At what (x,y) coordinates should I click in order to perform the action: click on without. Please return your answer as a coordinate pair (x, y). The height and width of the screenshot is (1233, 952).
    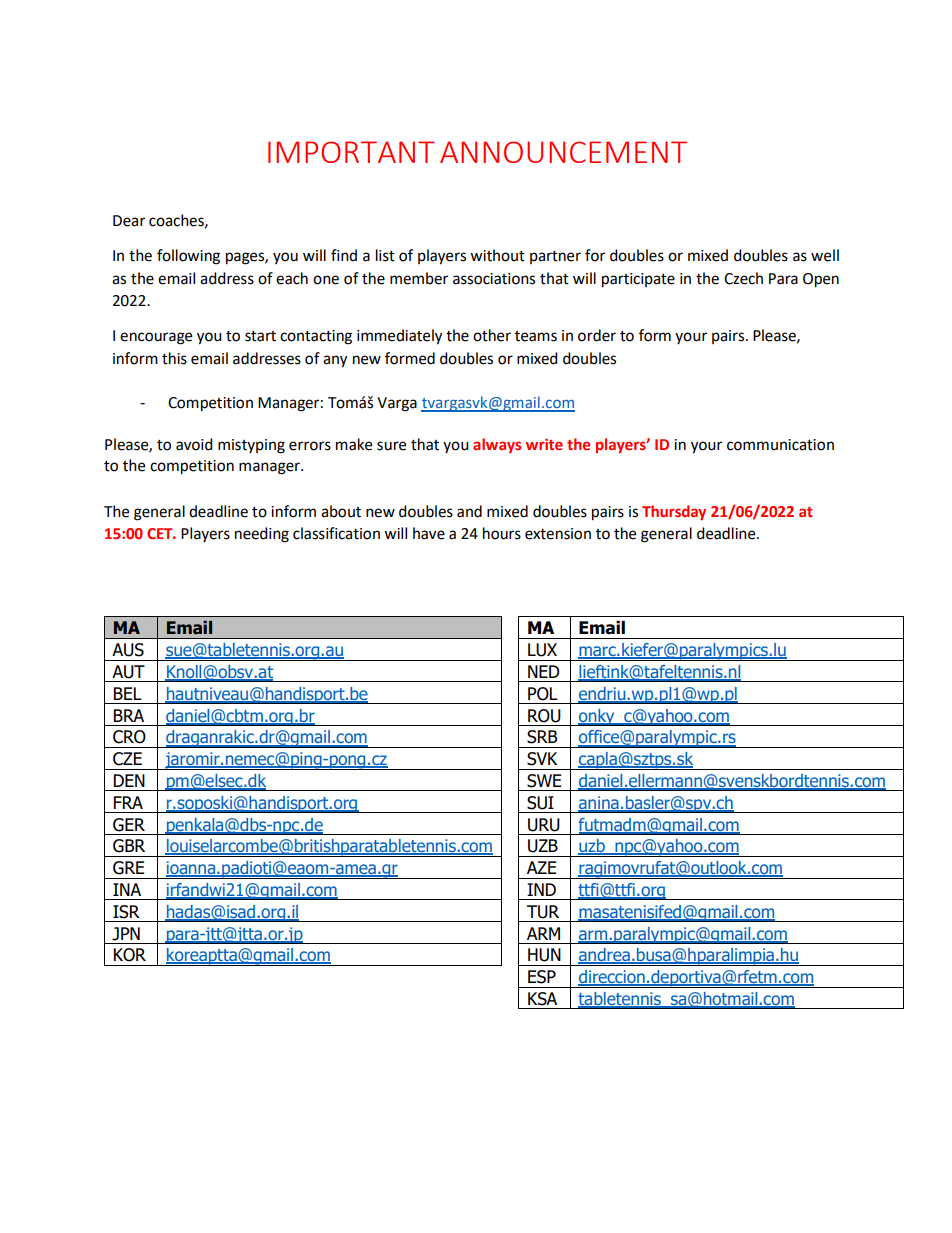
    Looking at the image, I should click on (497, 255).
